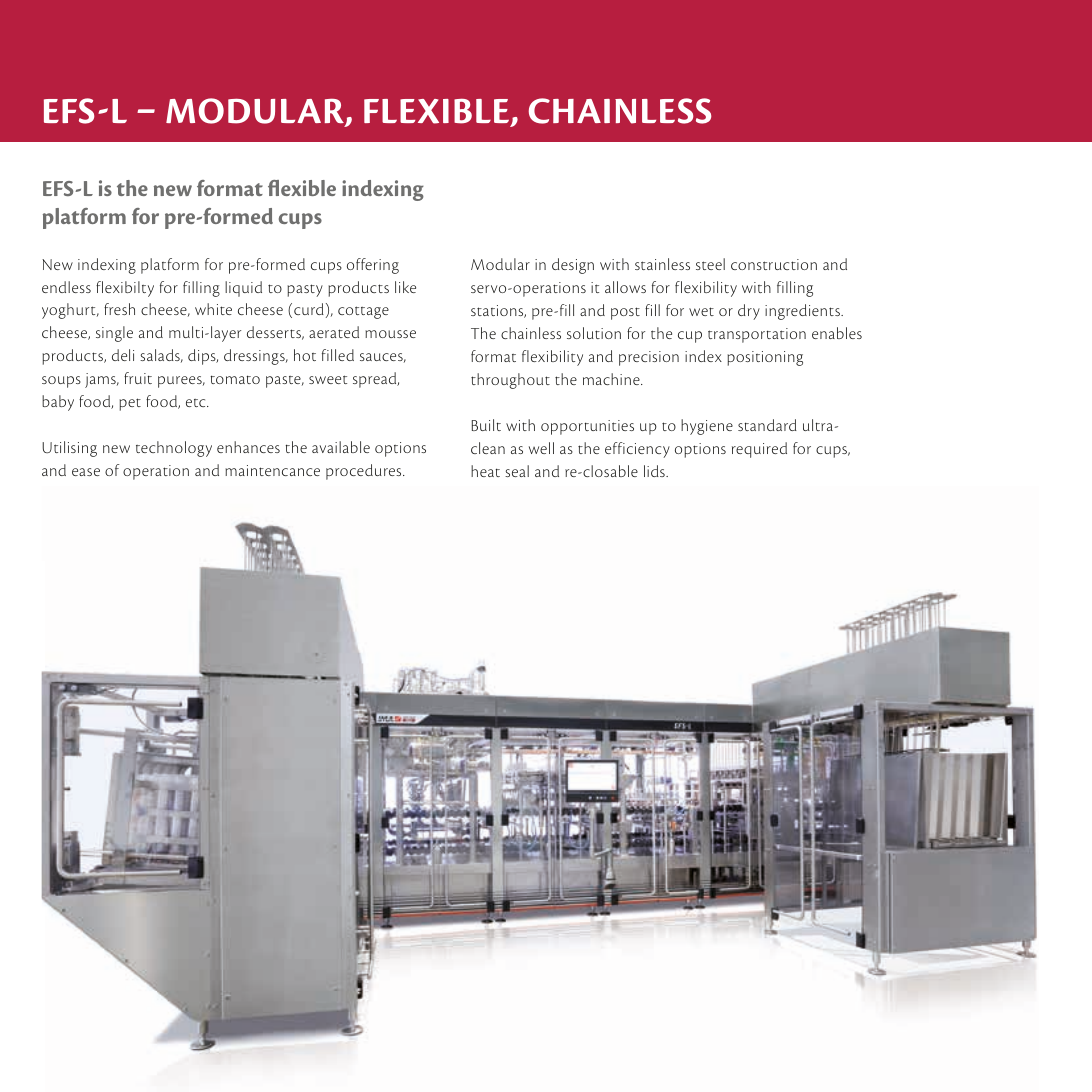  What do you see at coordinates (130, 404) in the image?
I see `pet` at bounding box center [130, 404].
